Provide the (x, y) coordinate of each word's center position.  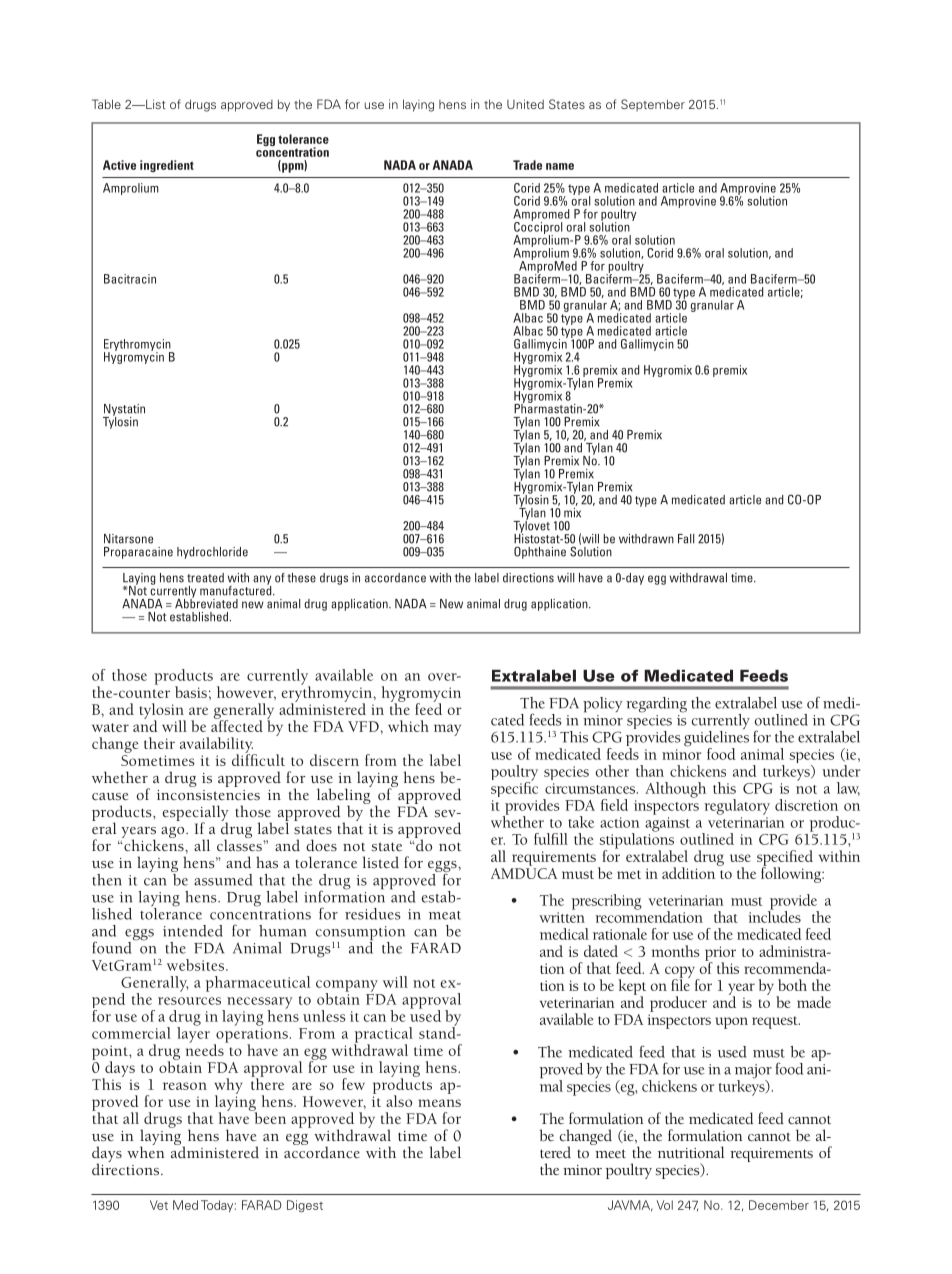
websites (197, 965)
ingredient (167, 166)
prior (720, 954)
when (146, 1151)
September (653, 105)
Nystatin (124, 411)
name (560, 166)
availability (217, 746)
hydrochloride (212, 553)
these (301, 578)
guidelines (716, 738)
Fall (686, 539)
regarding (656, 705)
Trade (527, 165)
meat (445, 915)
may (447, 730)
